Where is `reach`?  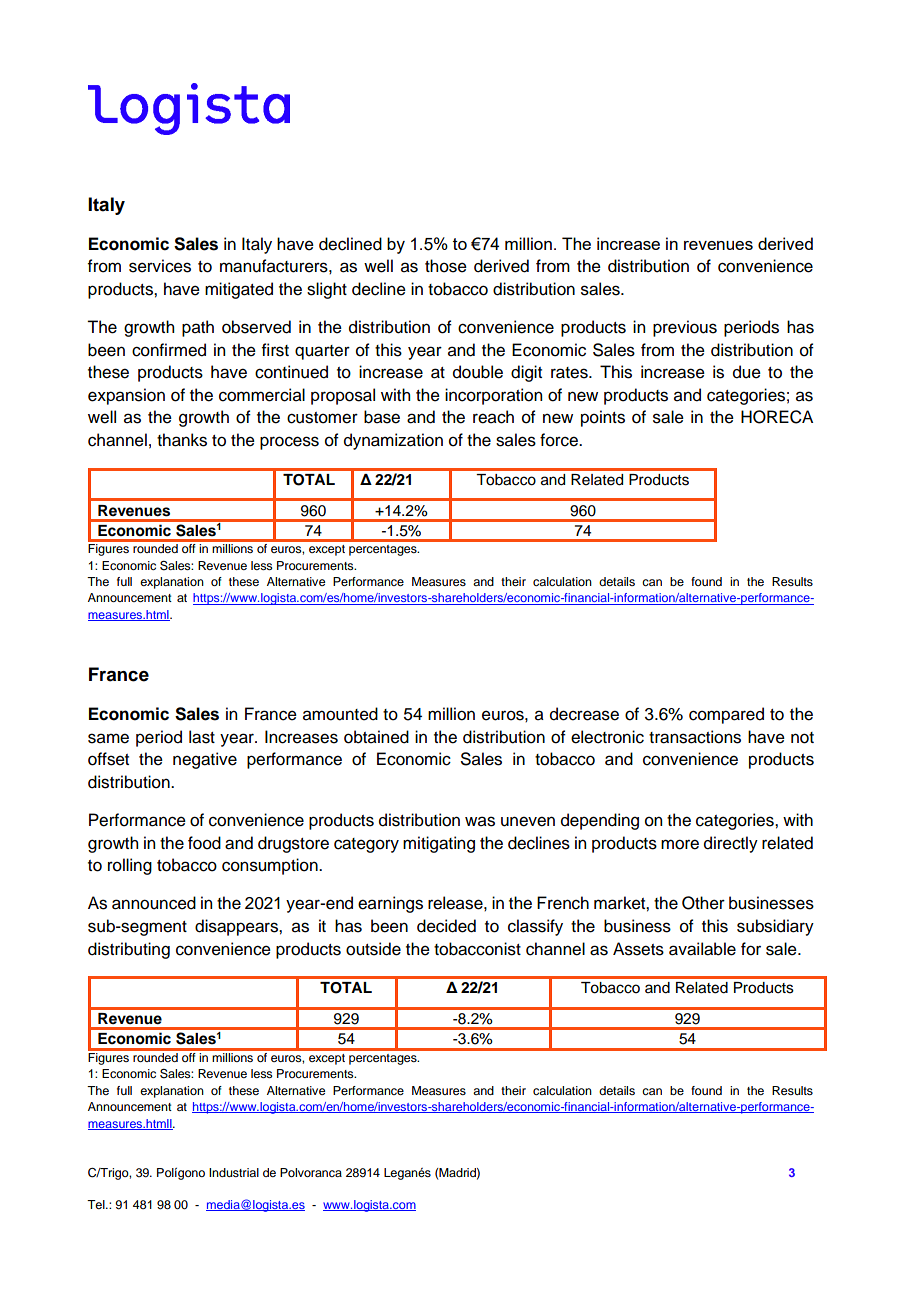
reach is located at coordinates (493, 417).
